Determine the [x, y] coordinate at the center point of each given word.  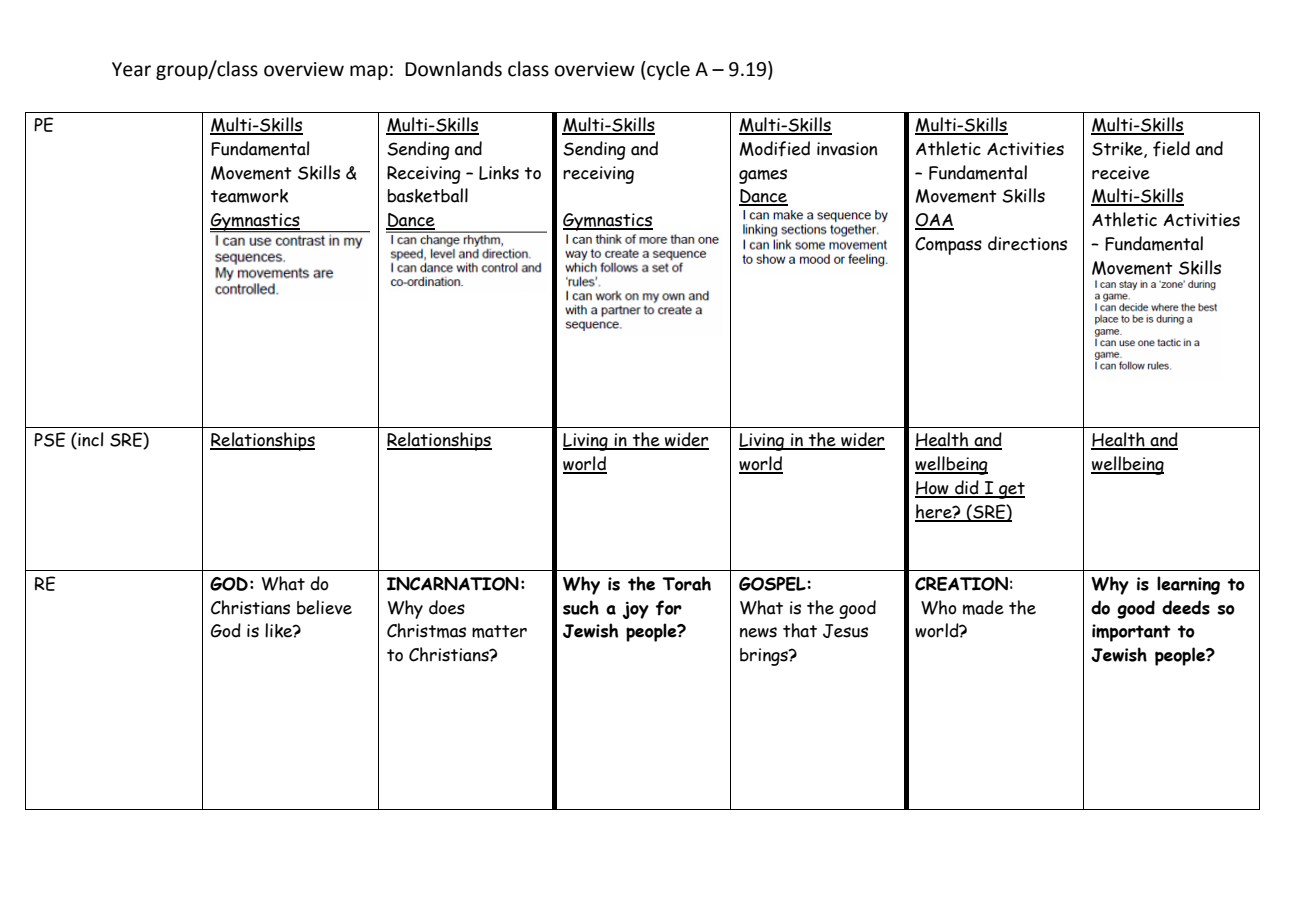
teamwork [249, 196]
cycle [667, 70]
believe [324, 607]
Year [131, 69]
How [933, 489]
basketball [428, 195]
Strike [1118, 150]
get [1011, 490]
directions [1027, 243]
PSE [49, 439]
